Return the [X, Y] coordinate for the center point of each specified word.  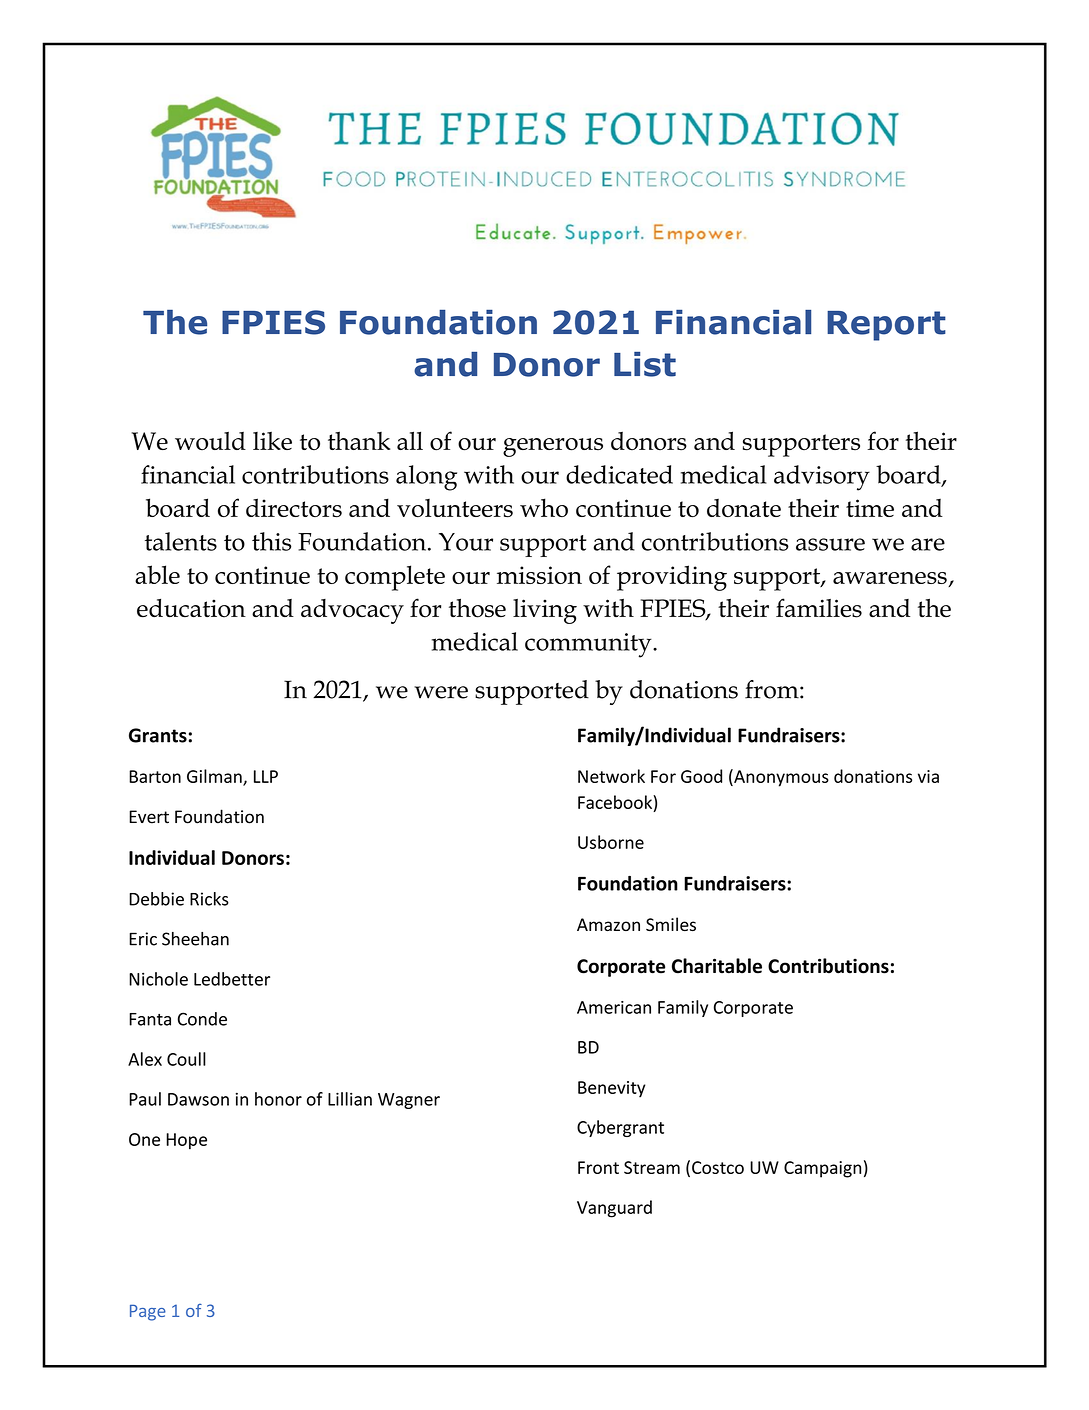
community [589, 645]
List [645, 364]
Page [148, 1313]
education [191, 608]
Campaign [822, 1169]
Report [886, 326]
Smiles [671, 924]
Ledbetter [232, 979]
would [210, 441]
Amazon [608, 924]
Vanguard [614, 1209]
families [819, 608]
